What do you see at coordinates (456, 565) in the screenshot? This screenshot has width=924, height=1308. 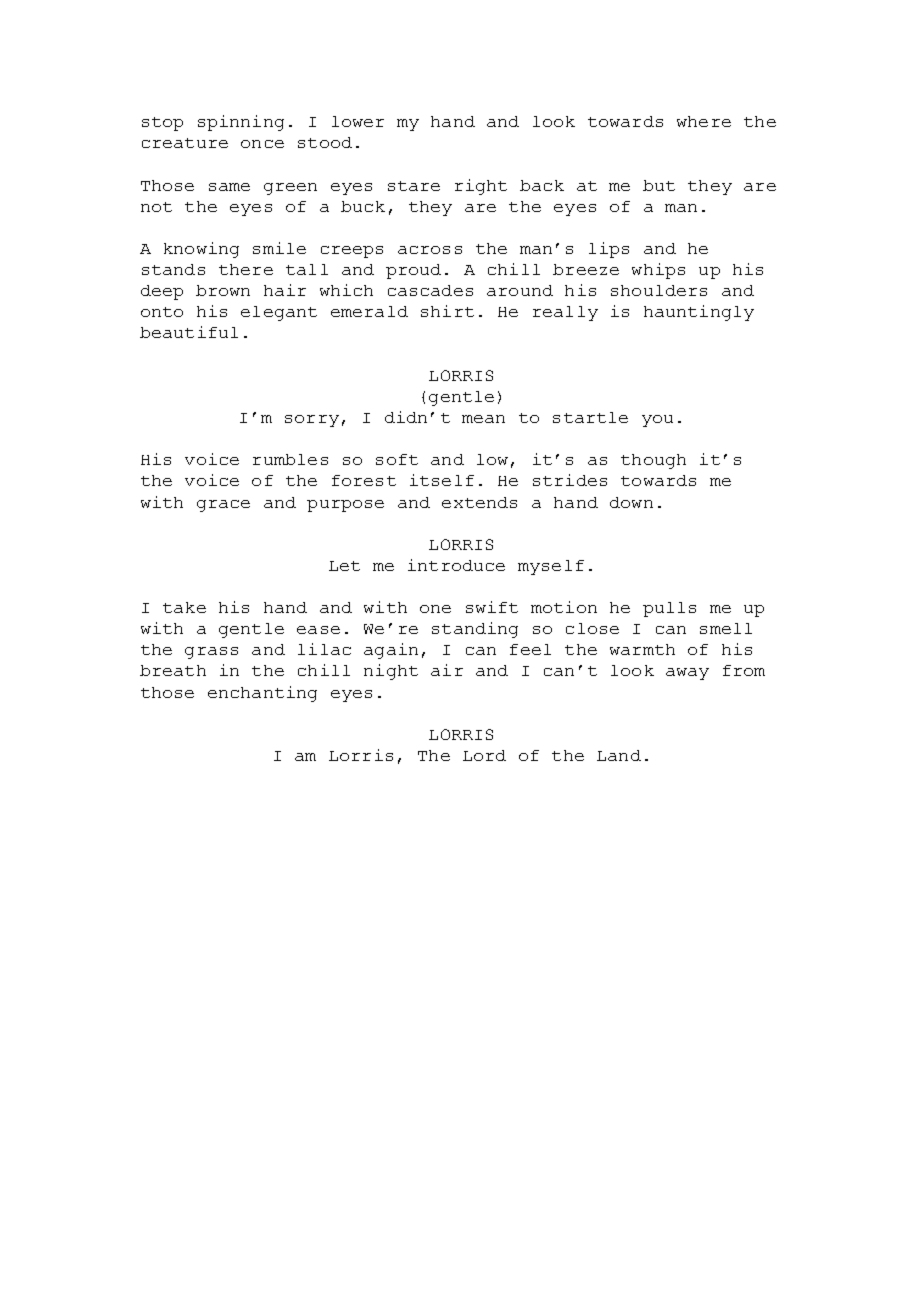 I see `introduce` at bounding box center [456, 565].
